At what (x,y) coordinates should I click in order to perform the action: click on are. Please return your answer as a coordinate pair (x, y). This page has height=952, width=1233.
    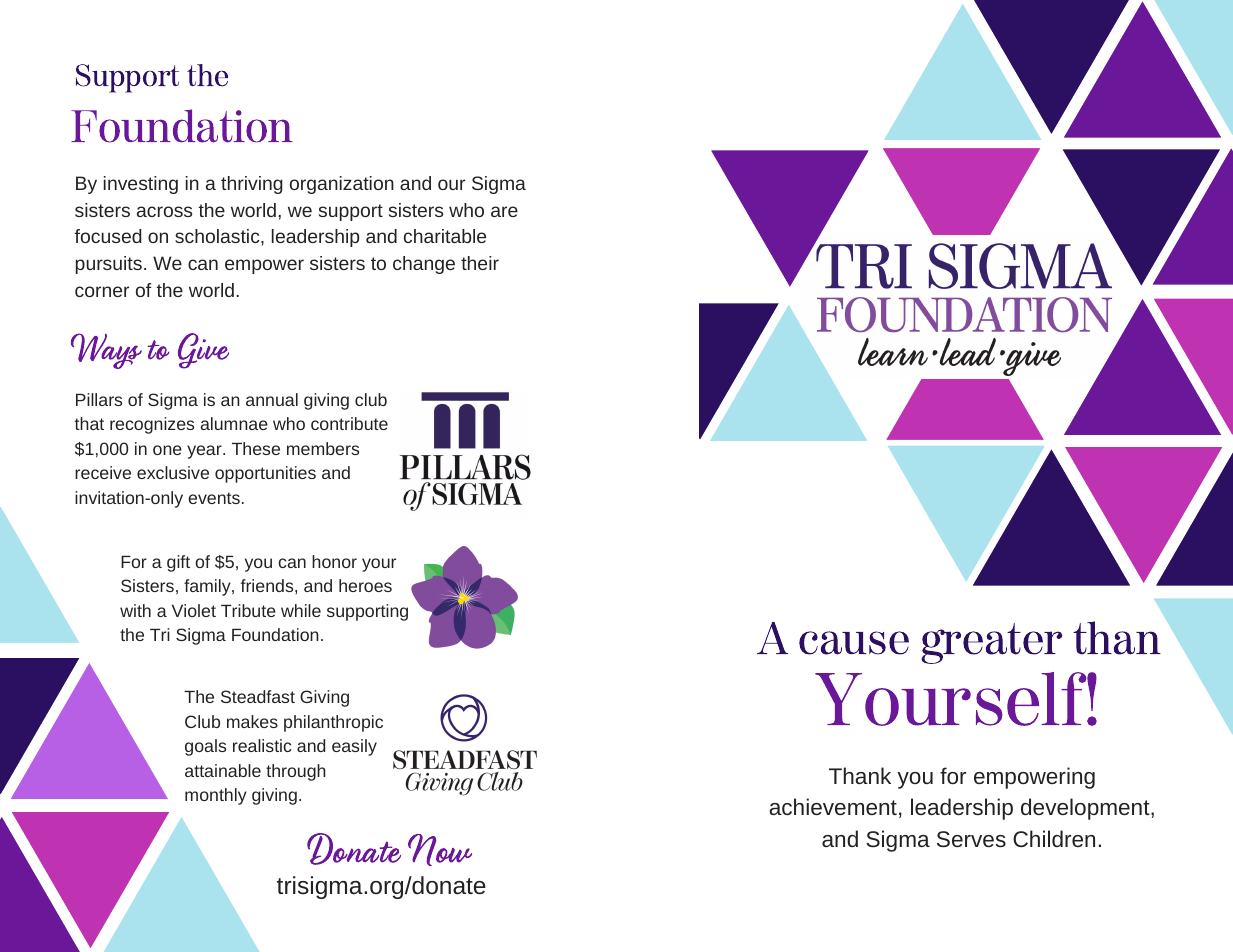
    Looking at the image, I should click on (504, 211).
